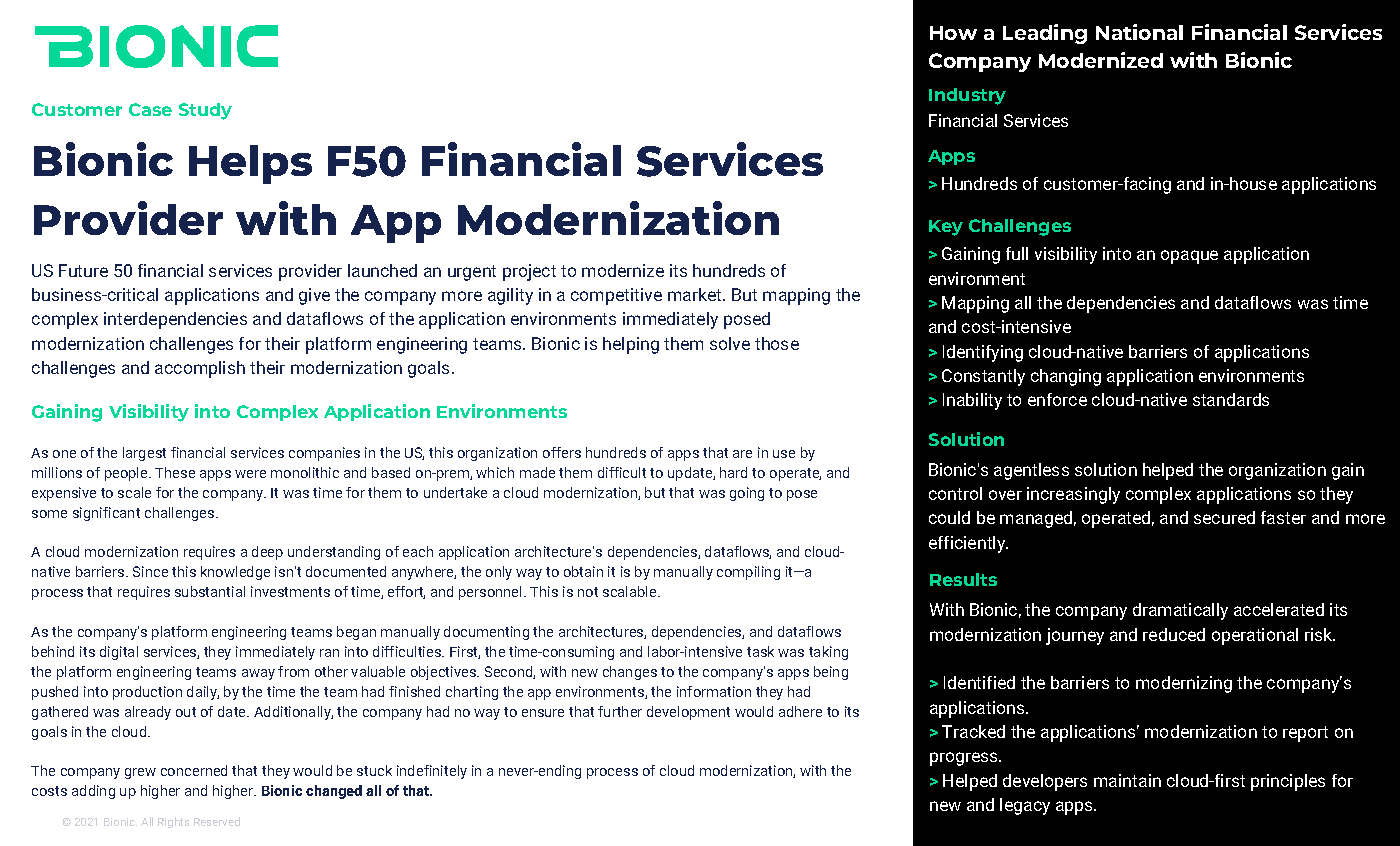  Describe the element at coordinates (742, 454) in the image. I see `are` at that location.
